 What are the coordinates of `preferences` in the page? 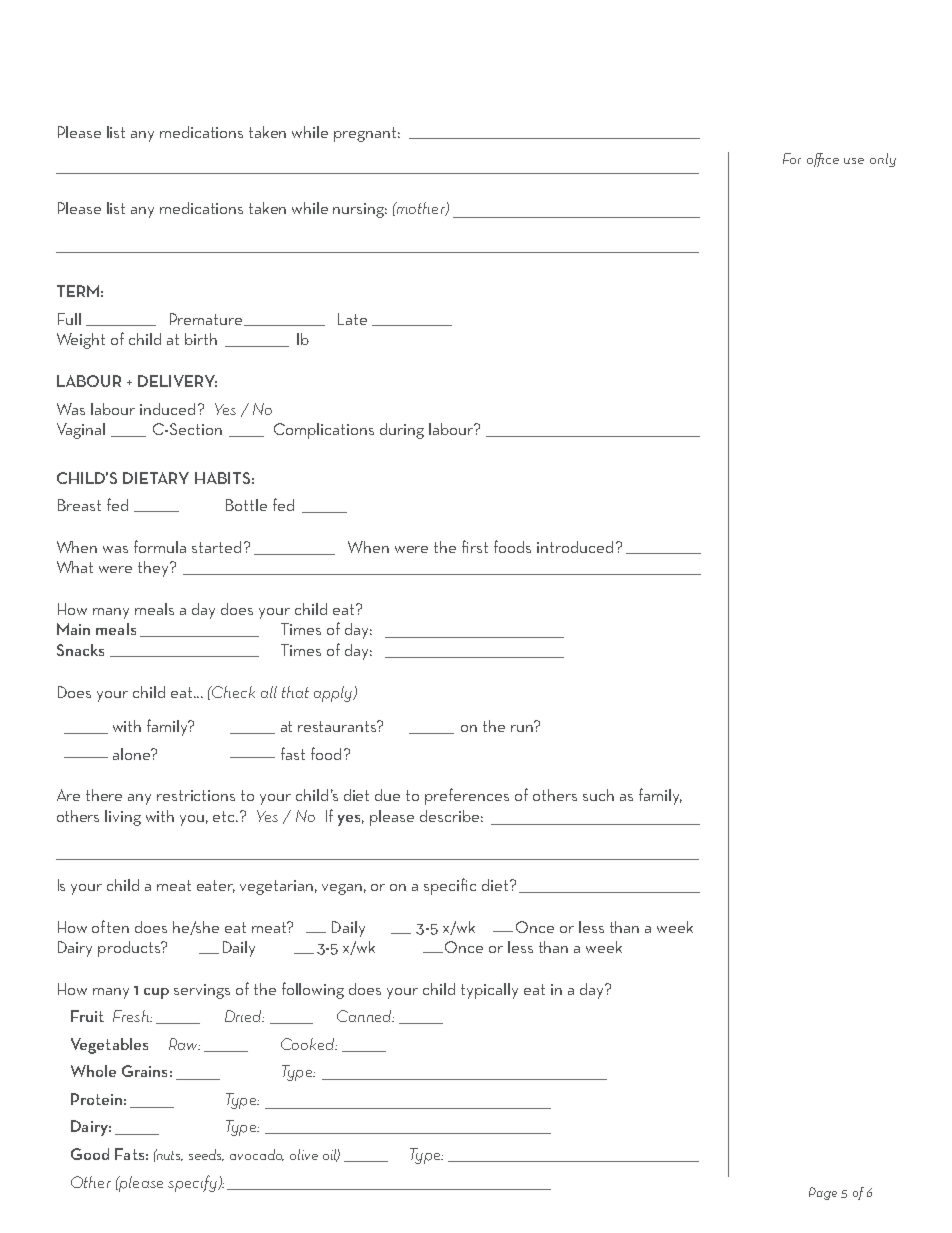 It's located at (467, 796).
